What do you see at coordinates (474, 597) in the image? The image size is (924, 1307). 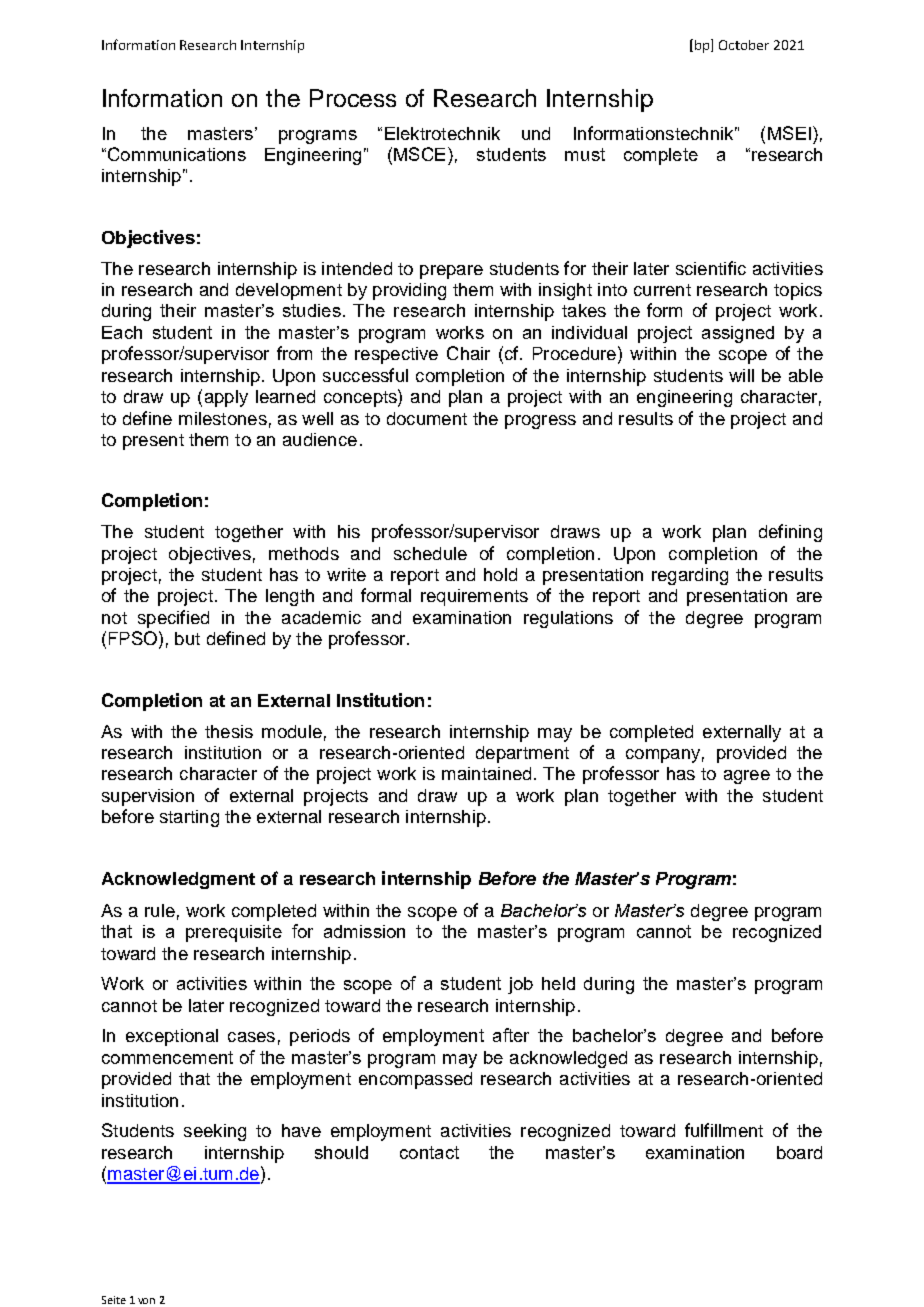 I see `requirements` at bounding box center [474, 597].
